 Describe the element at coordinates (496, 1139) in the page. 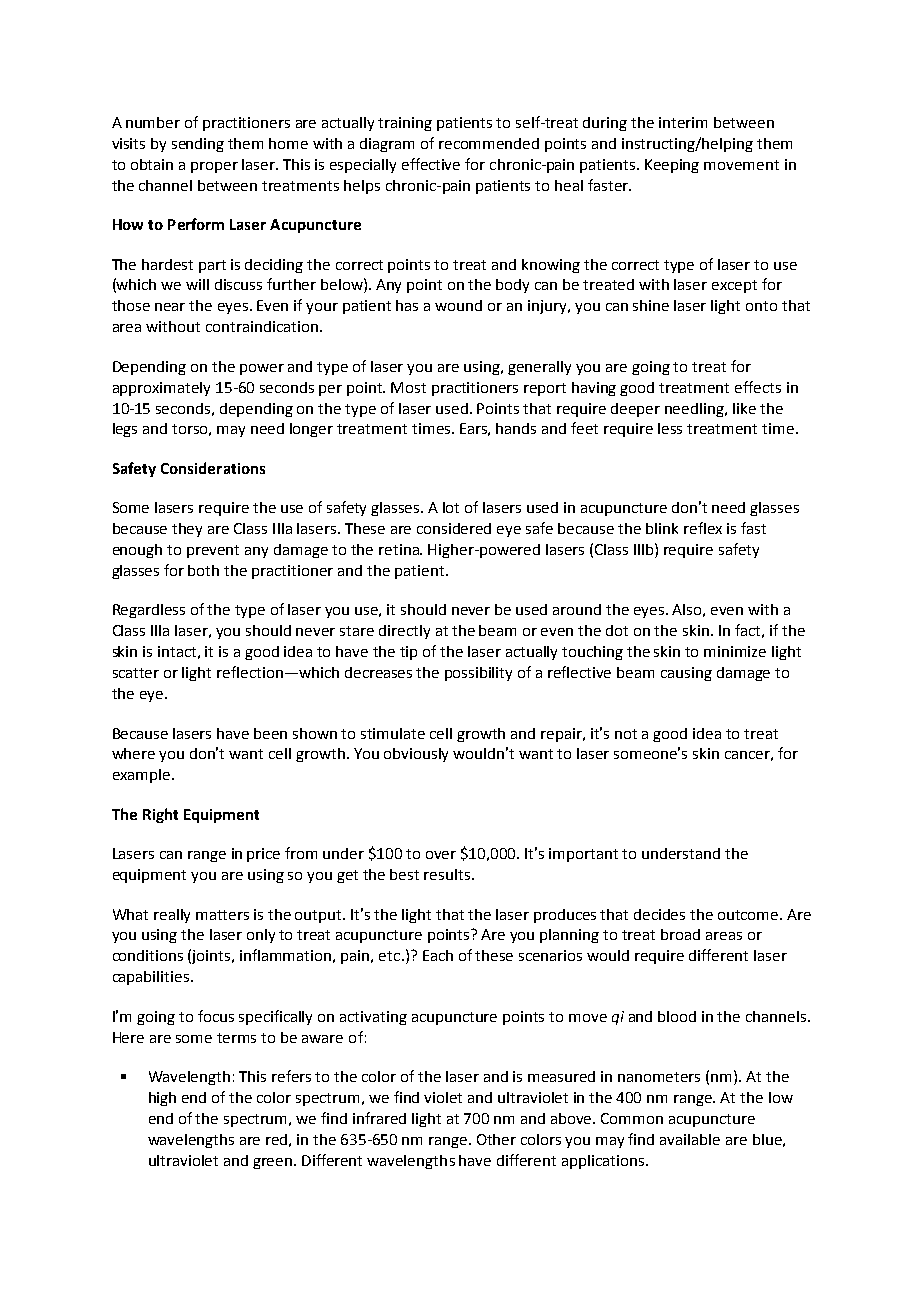

I see `Other` at that location.
